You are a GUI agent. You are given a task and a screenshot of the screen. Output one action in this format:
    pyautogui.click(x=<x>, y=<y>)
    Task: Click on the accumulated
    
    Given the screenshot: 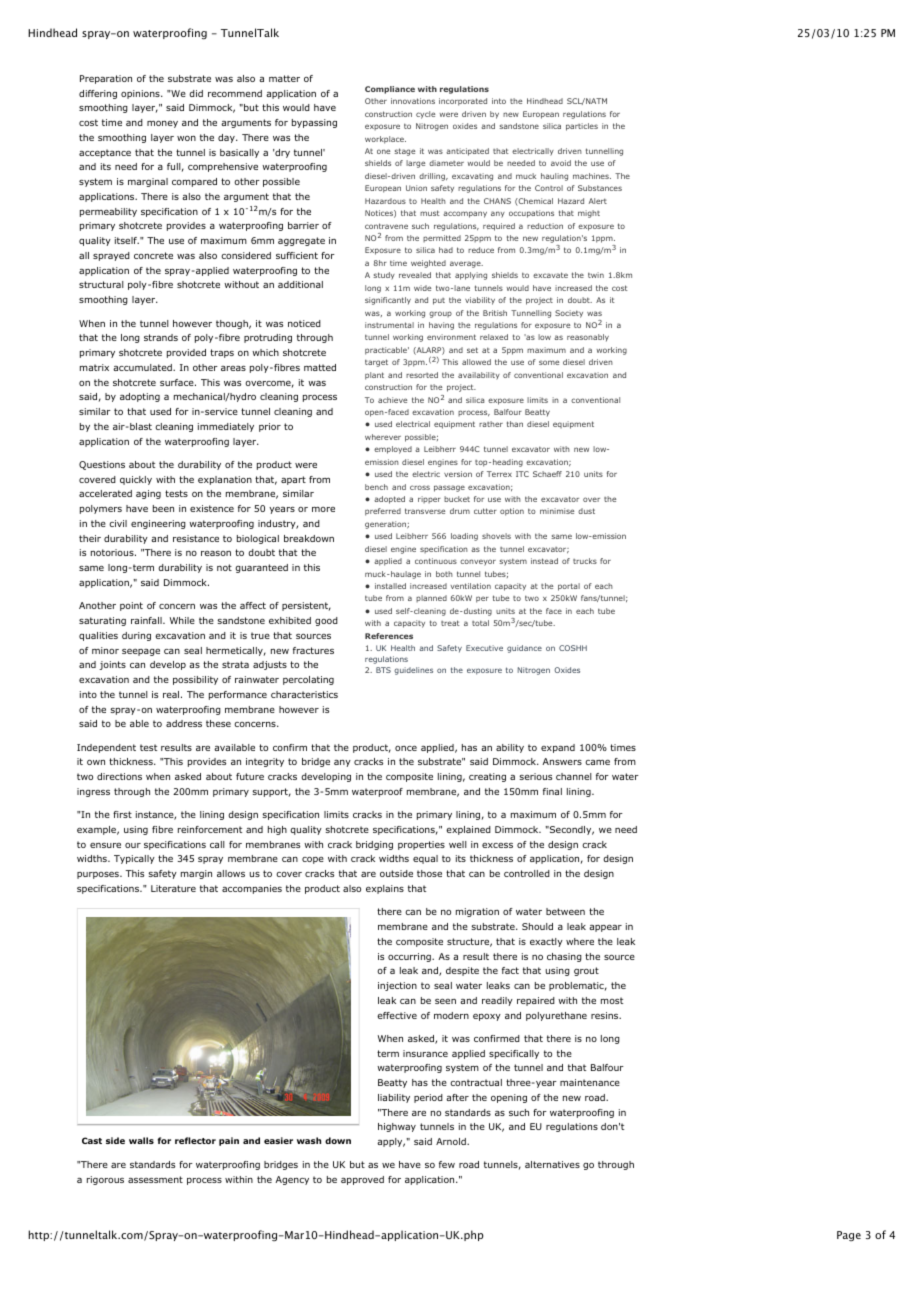 What is the action you would take?
    pyautogui.click(x=143, y=367)
